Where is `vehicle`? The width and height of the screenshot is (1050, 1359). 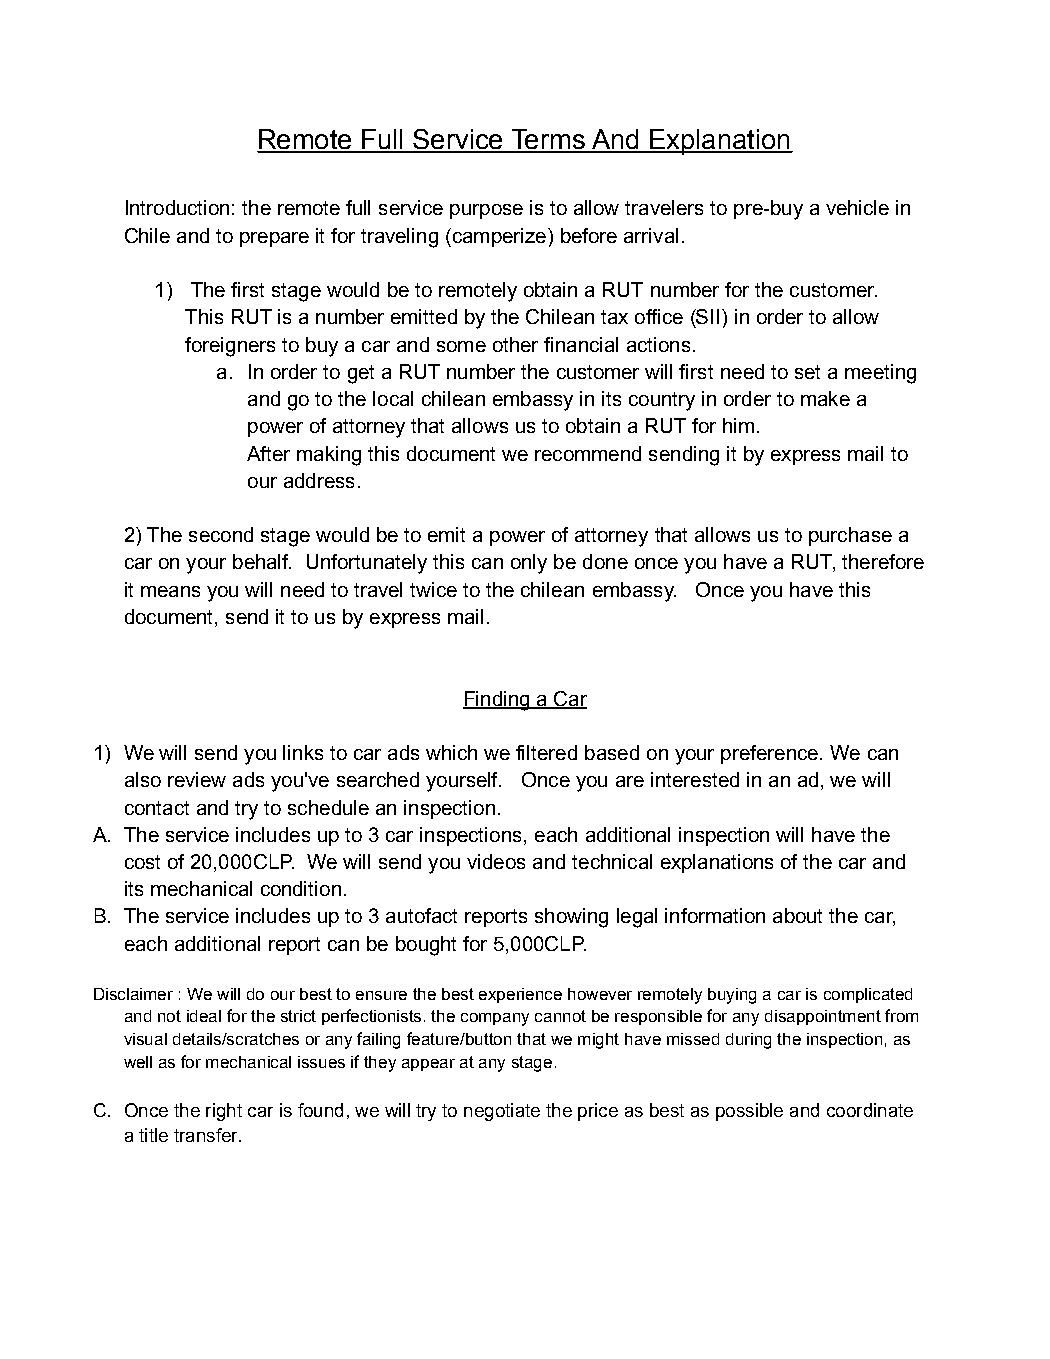 vehicle is located at coordinates (857, 207).
